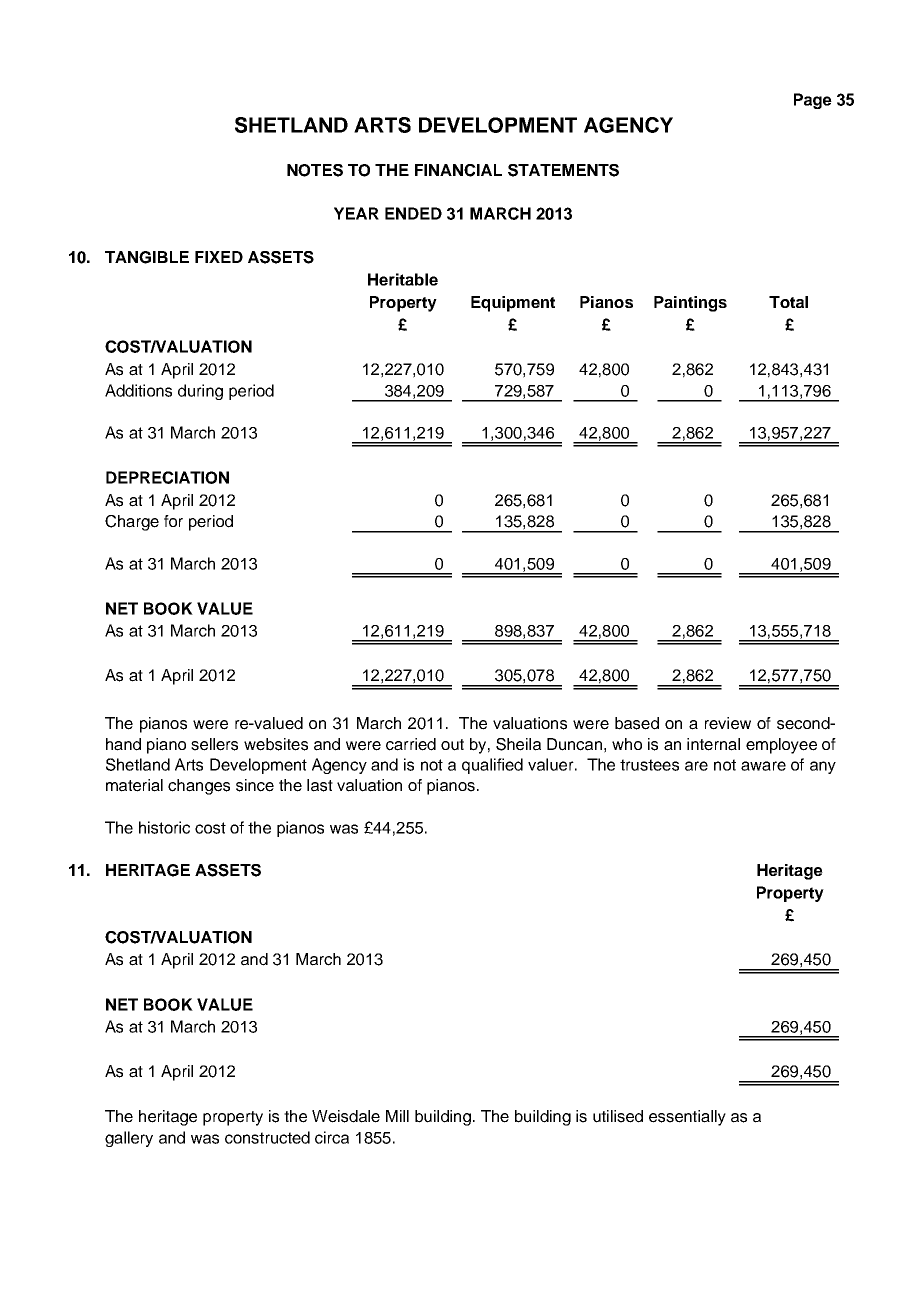 The image size is (924, 1308). Describe the element at coordinates (164, 827) in the document. I see `historic` at that location.
